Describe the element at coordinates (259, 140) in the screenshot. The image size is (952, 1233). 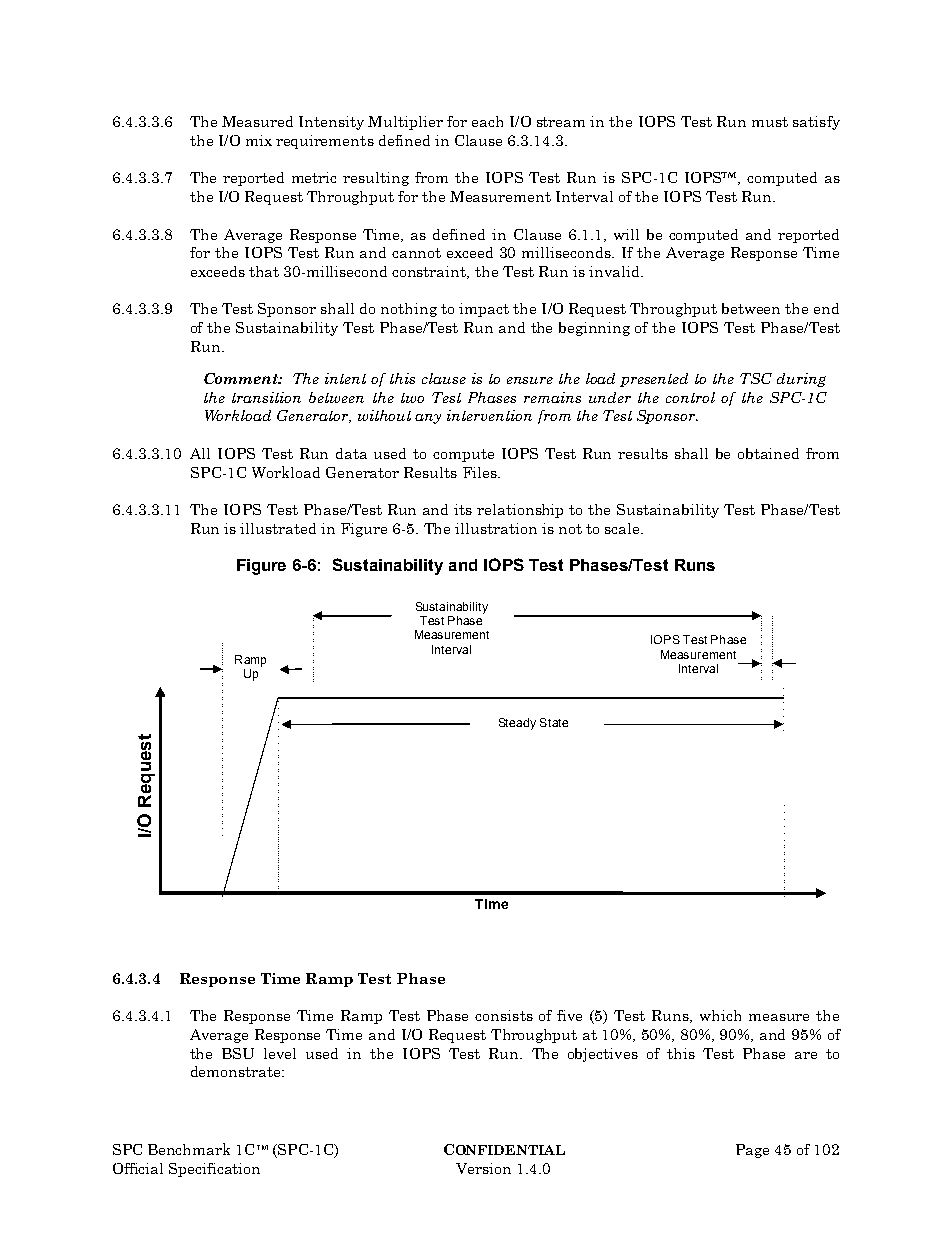
I see `mix` at that location.
